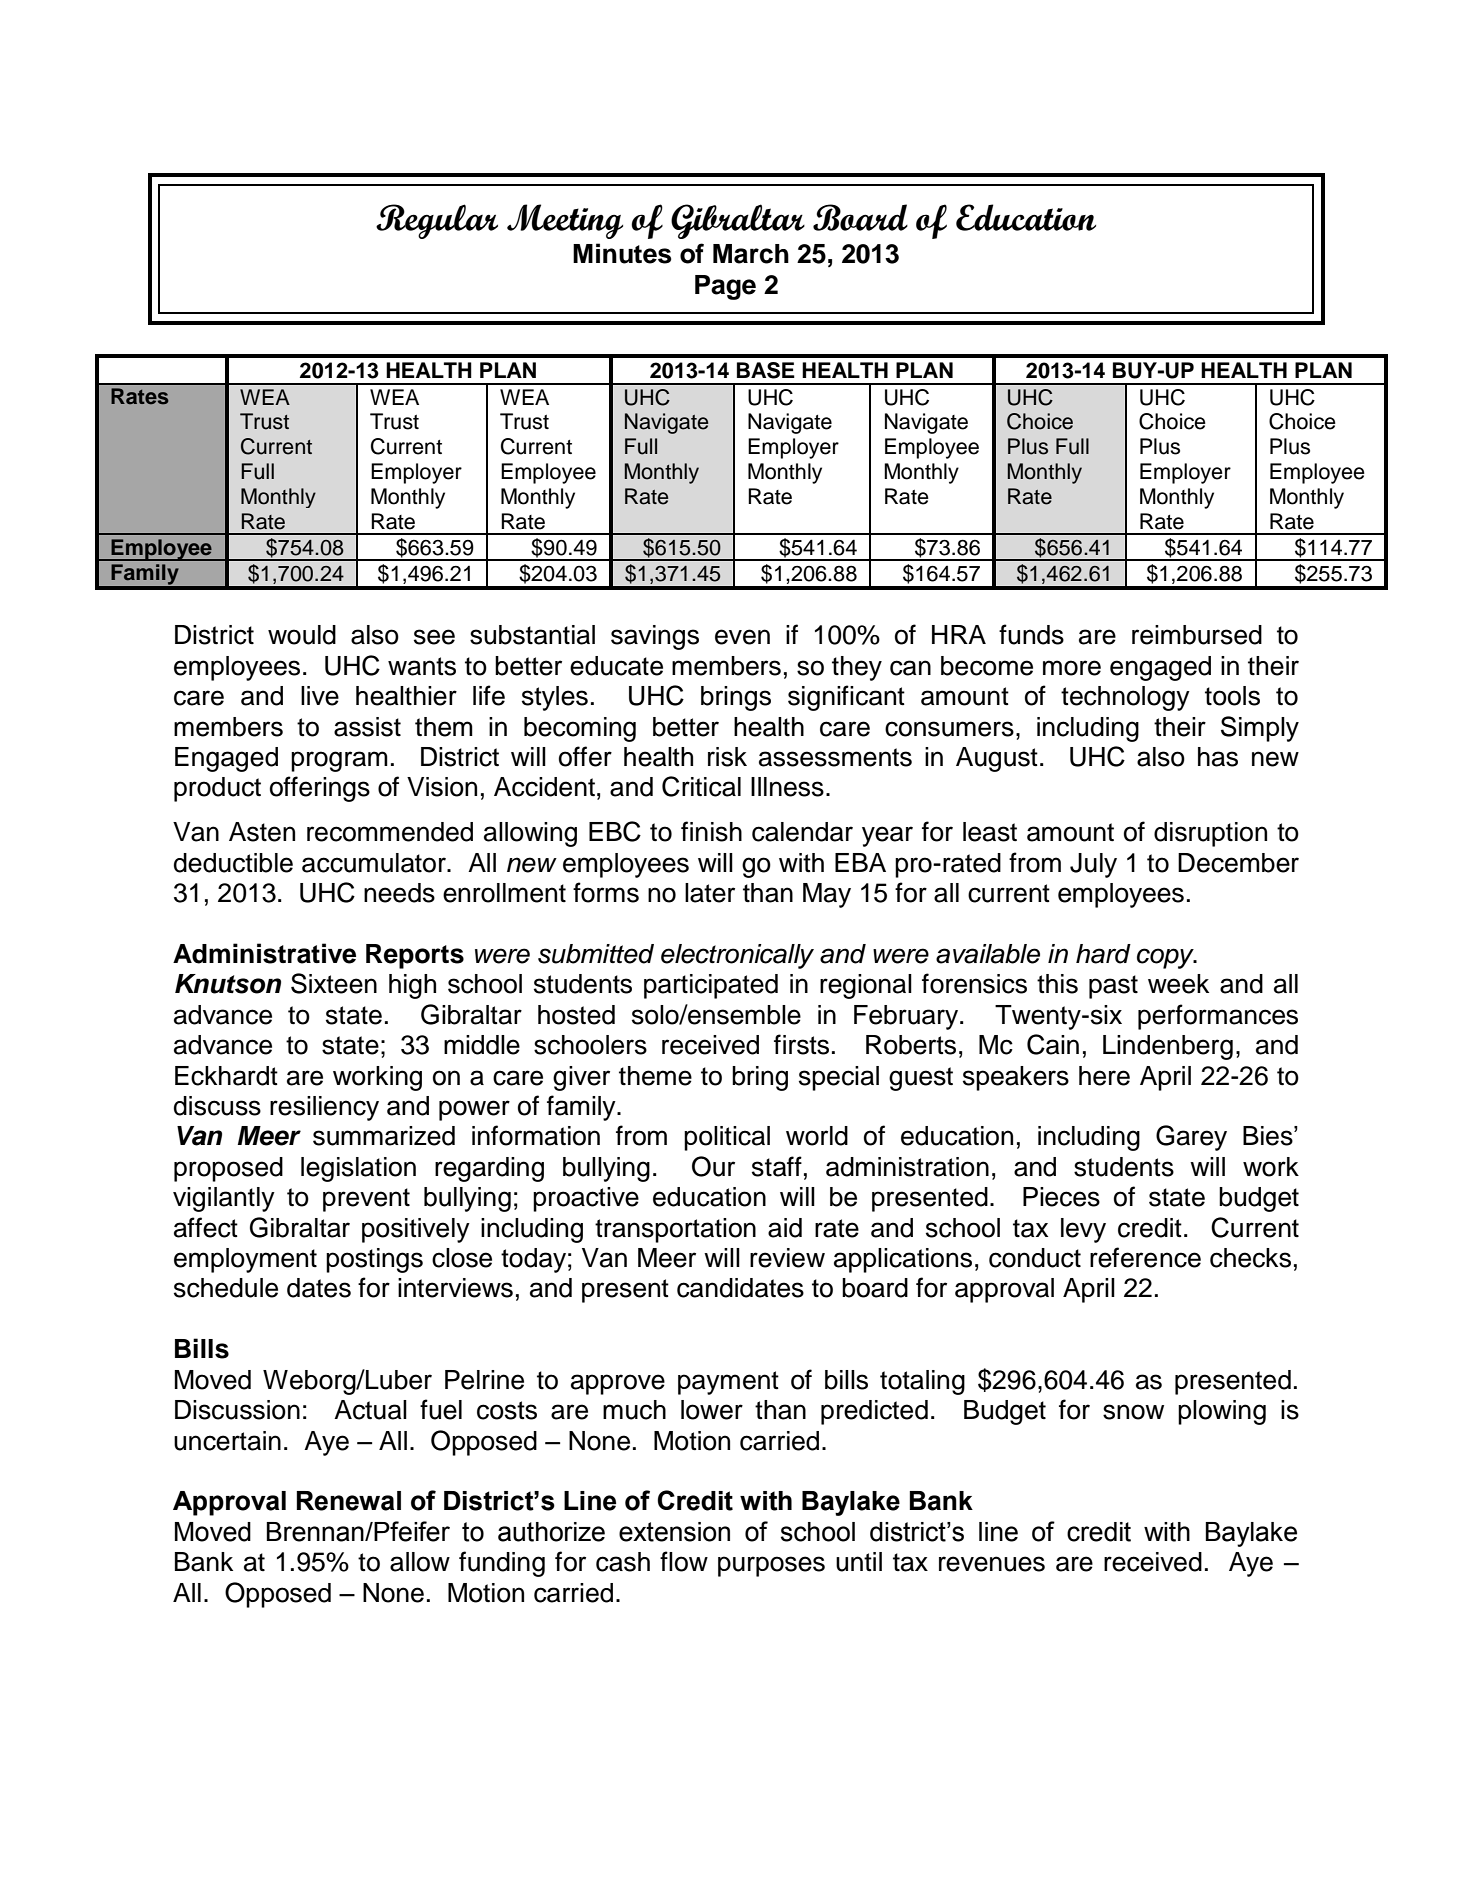 This screenshot has height=1904, width=1472. What do you see at coordinates (1093, 865) in the screenshot?
I see `July` at bounding box center [1093, 865].
